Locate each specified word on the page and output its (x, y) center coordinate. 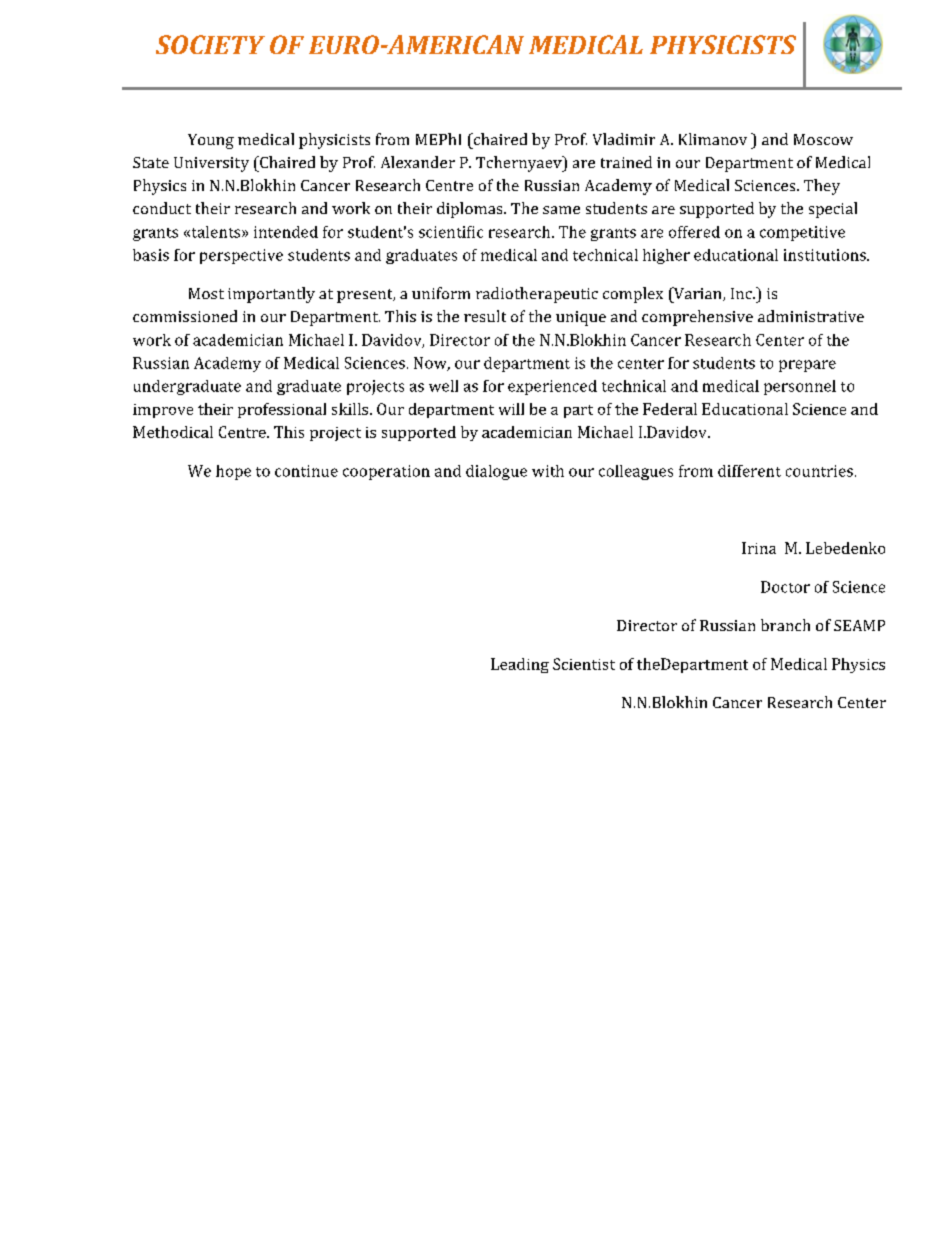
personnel (800, 387)
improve (163, 411)
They (822, 187)
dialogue (496, 472)
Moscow (823, 139)
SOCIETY (210, 44)
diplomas (471, 210)
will (511, 409)
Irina (759, 548)
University (211, 164)
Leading (520, 665)
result (485, 316)
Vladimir (624, 139)
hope (233, 472)
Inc (742, 293)
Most (206, 293)
